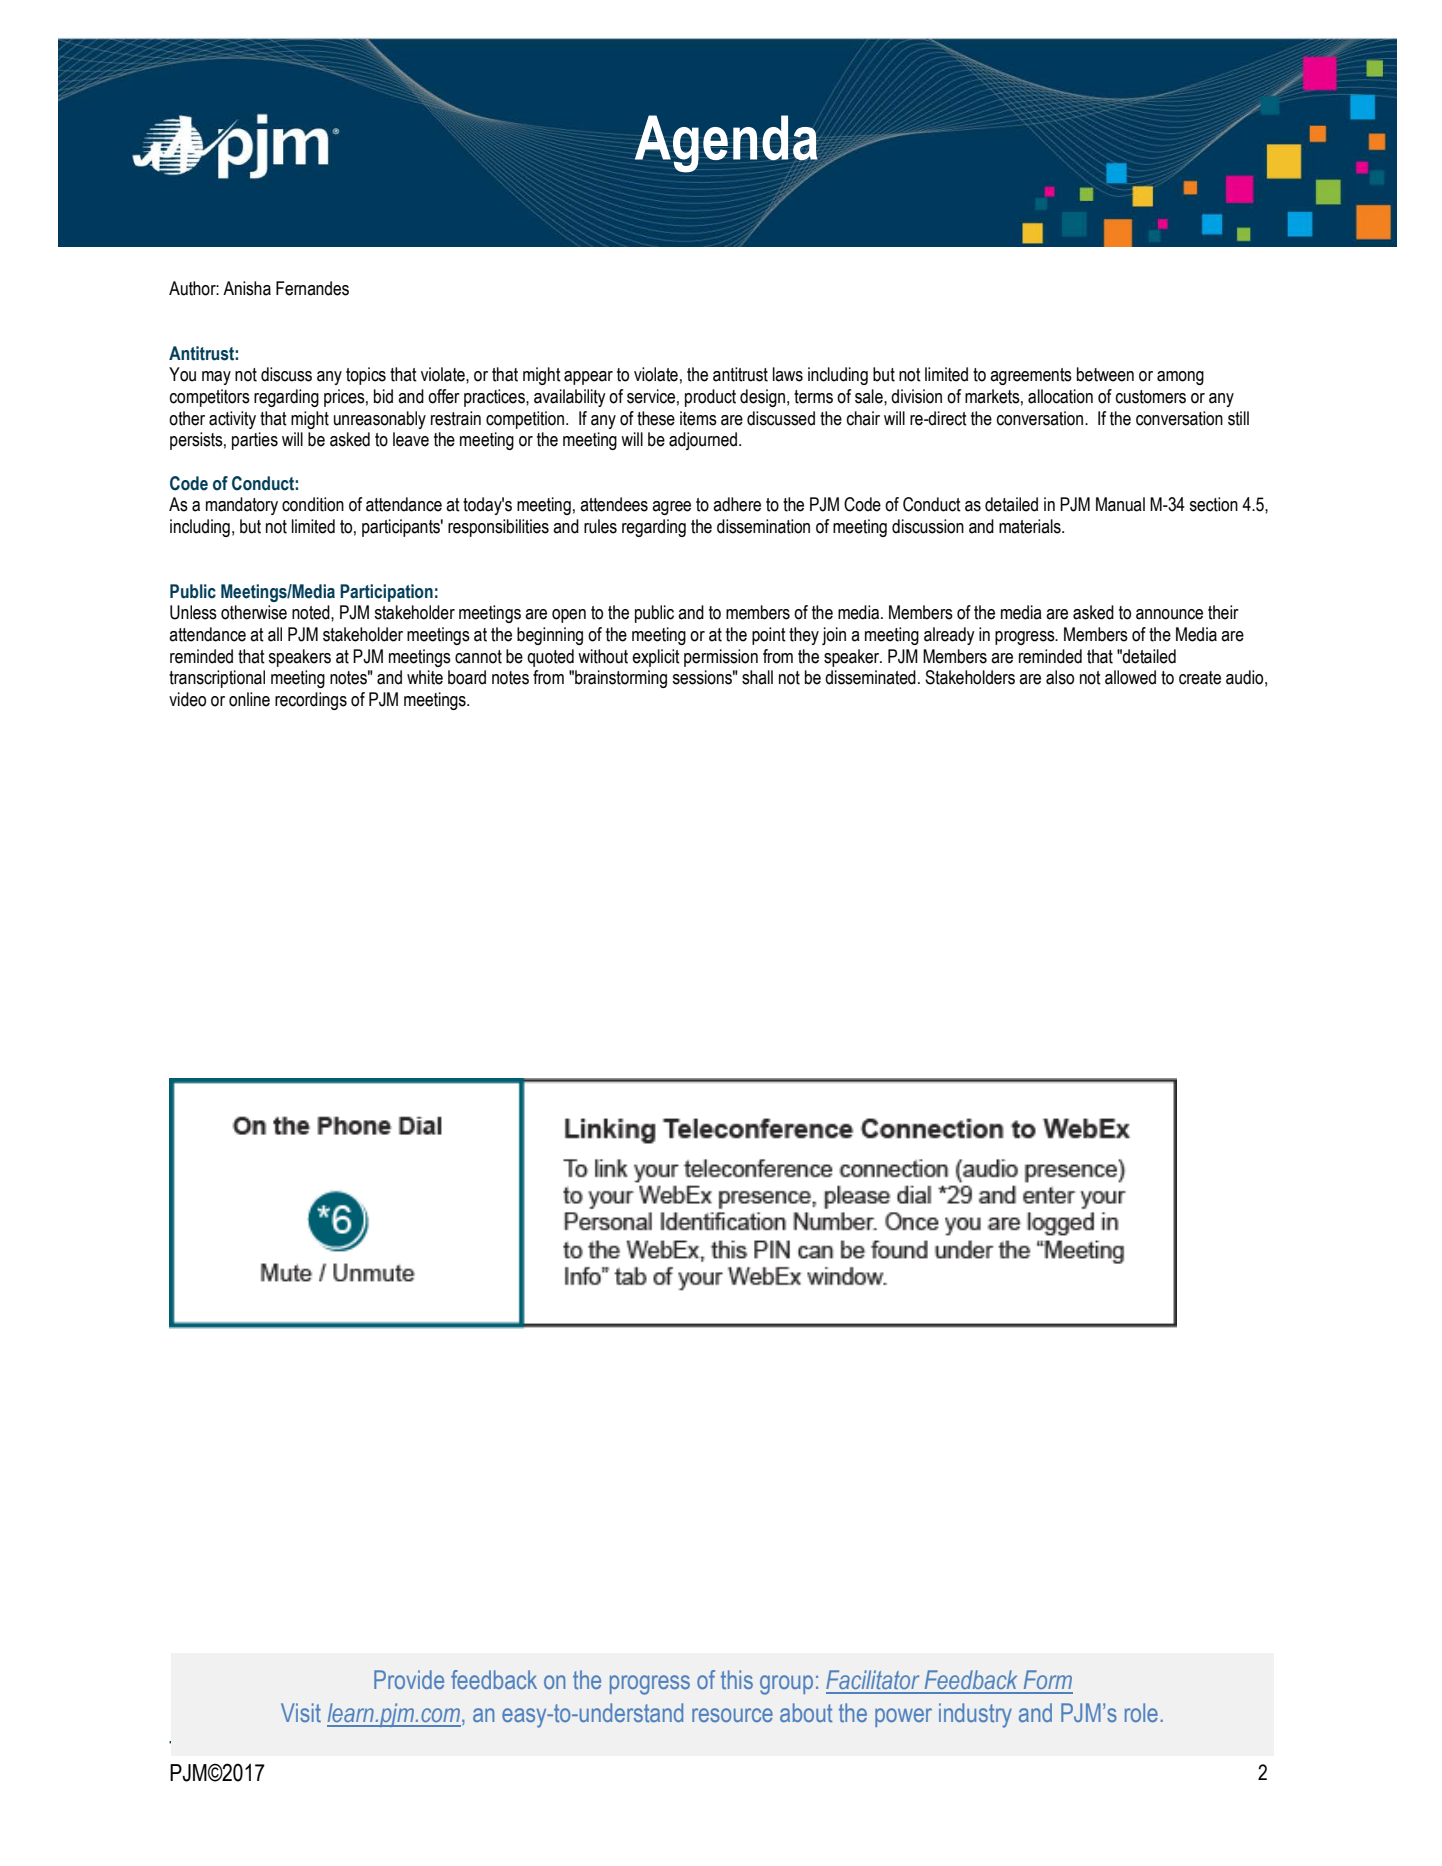  What do you see at coordinates (1120, 504) in the page?
I see `Manual` at bounding box center [1120, 504].
